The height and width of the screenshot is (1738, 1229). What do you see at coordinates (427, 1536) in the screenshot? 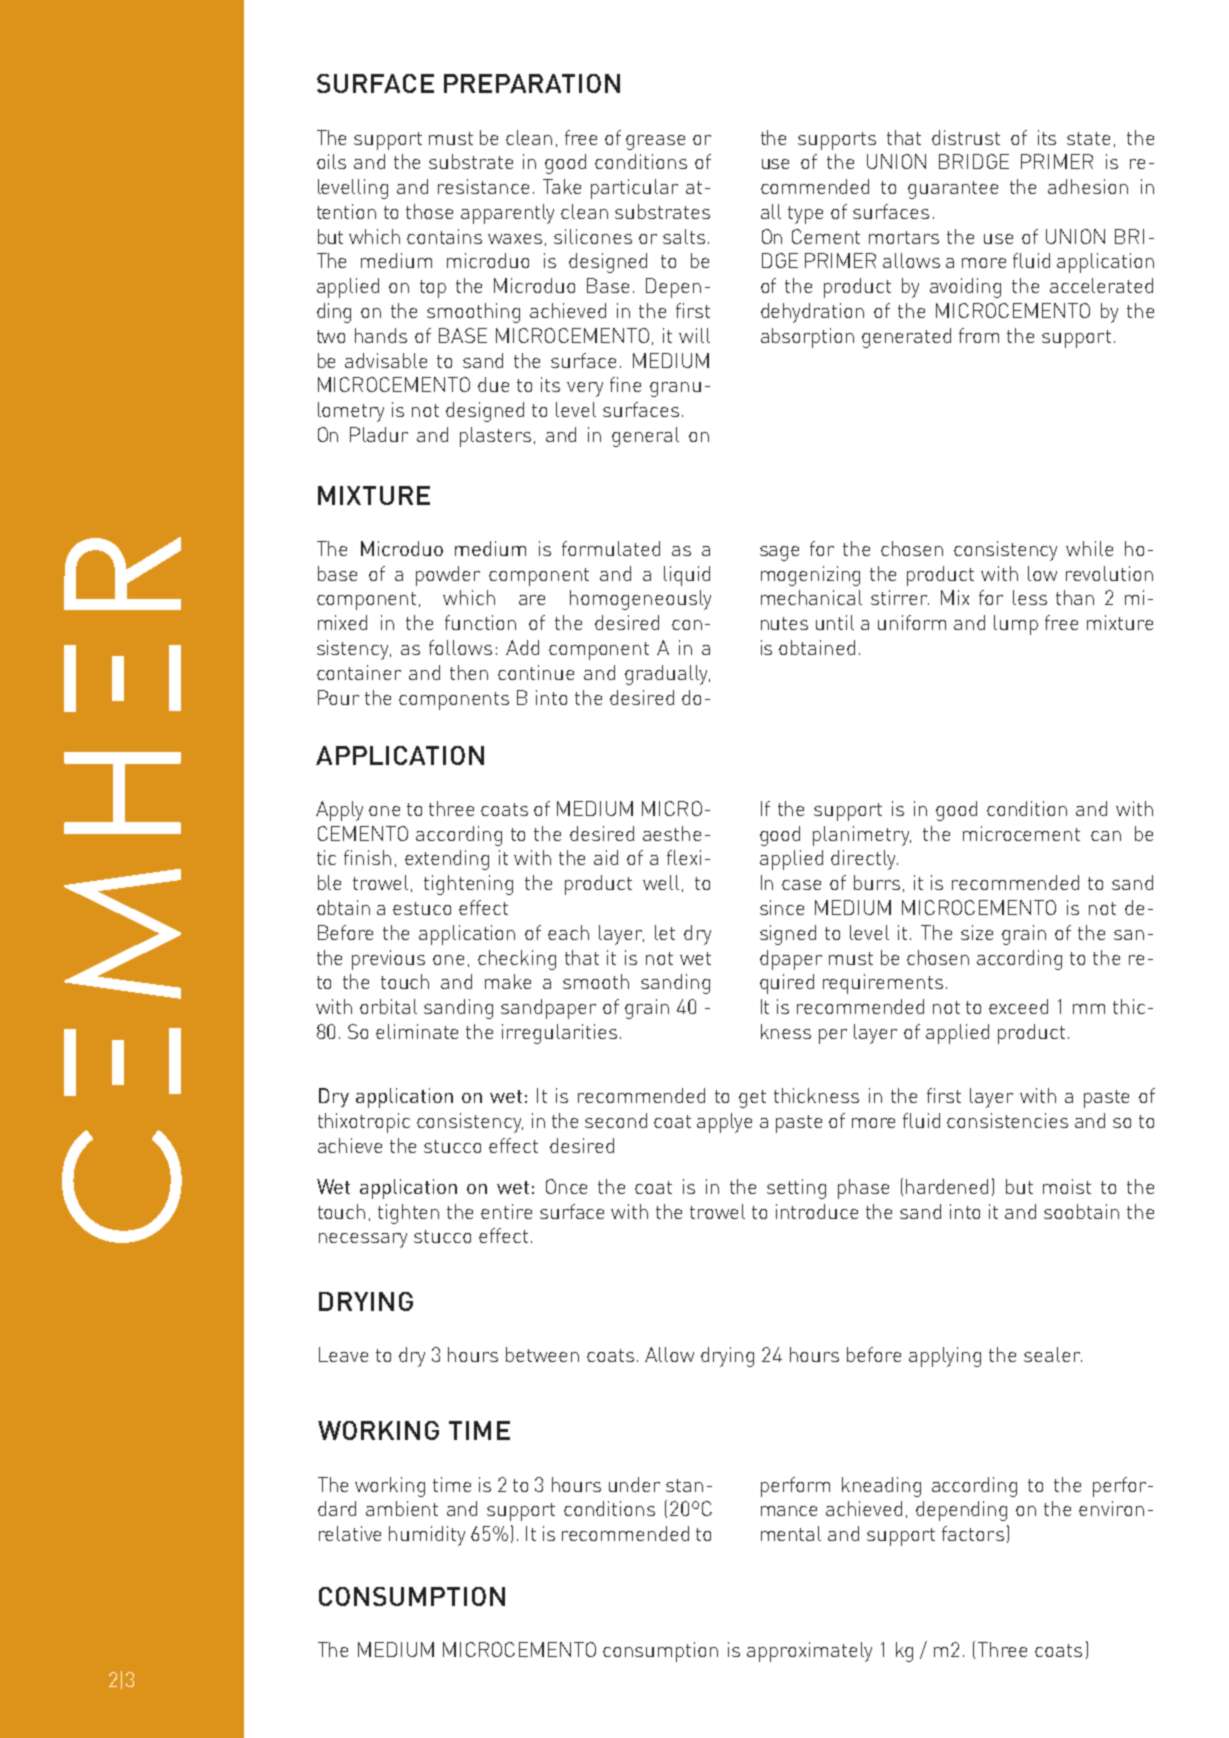
I see `humidity` at bounding box center [427, 1536].
